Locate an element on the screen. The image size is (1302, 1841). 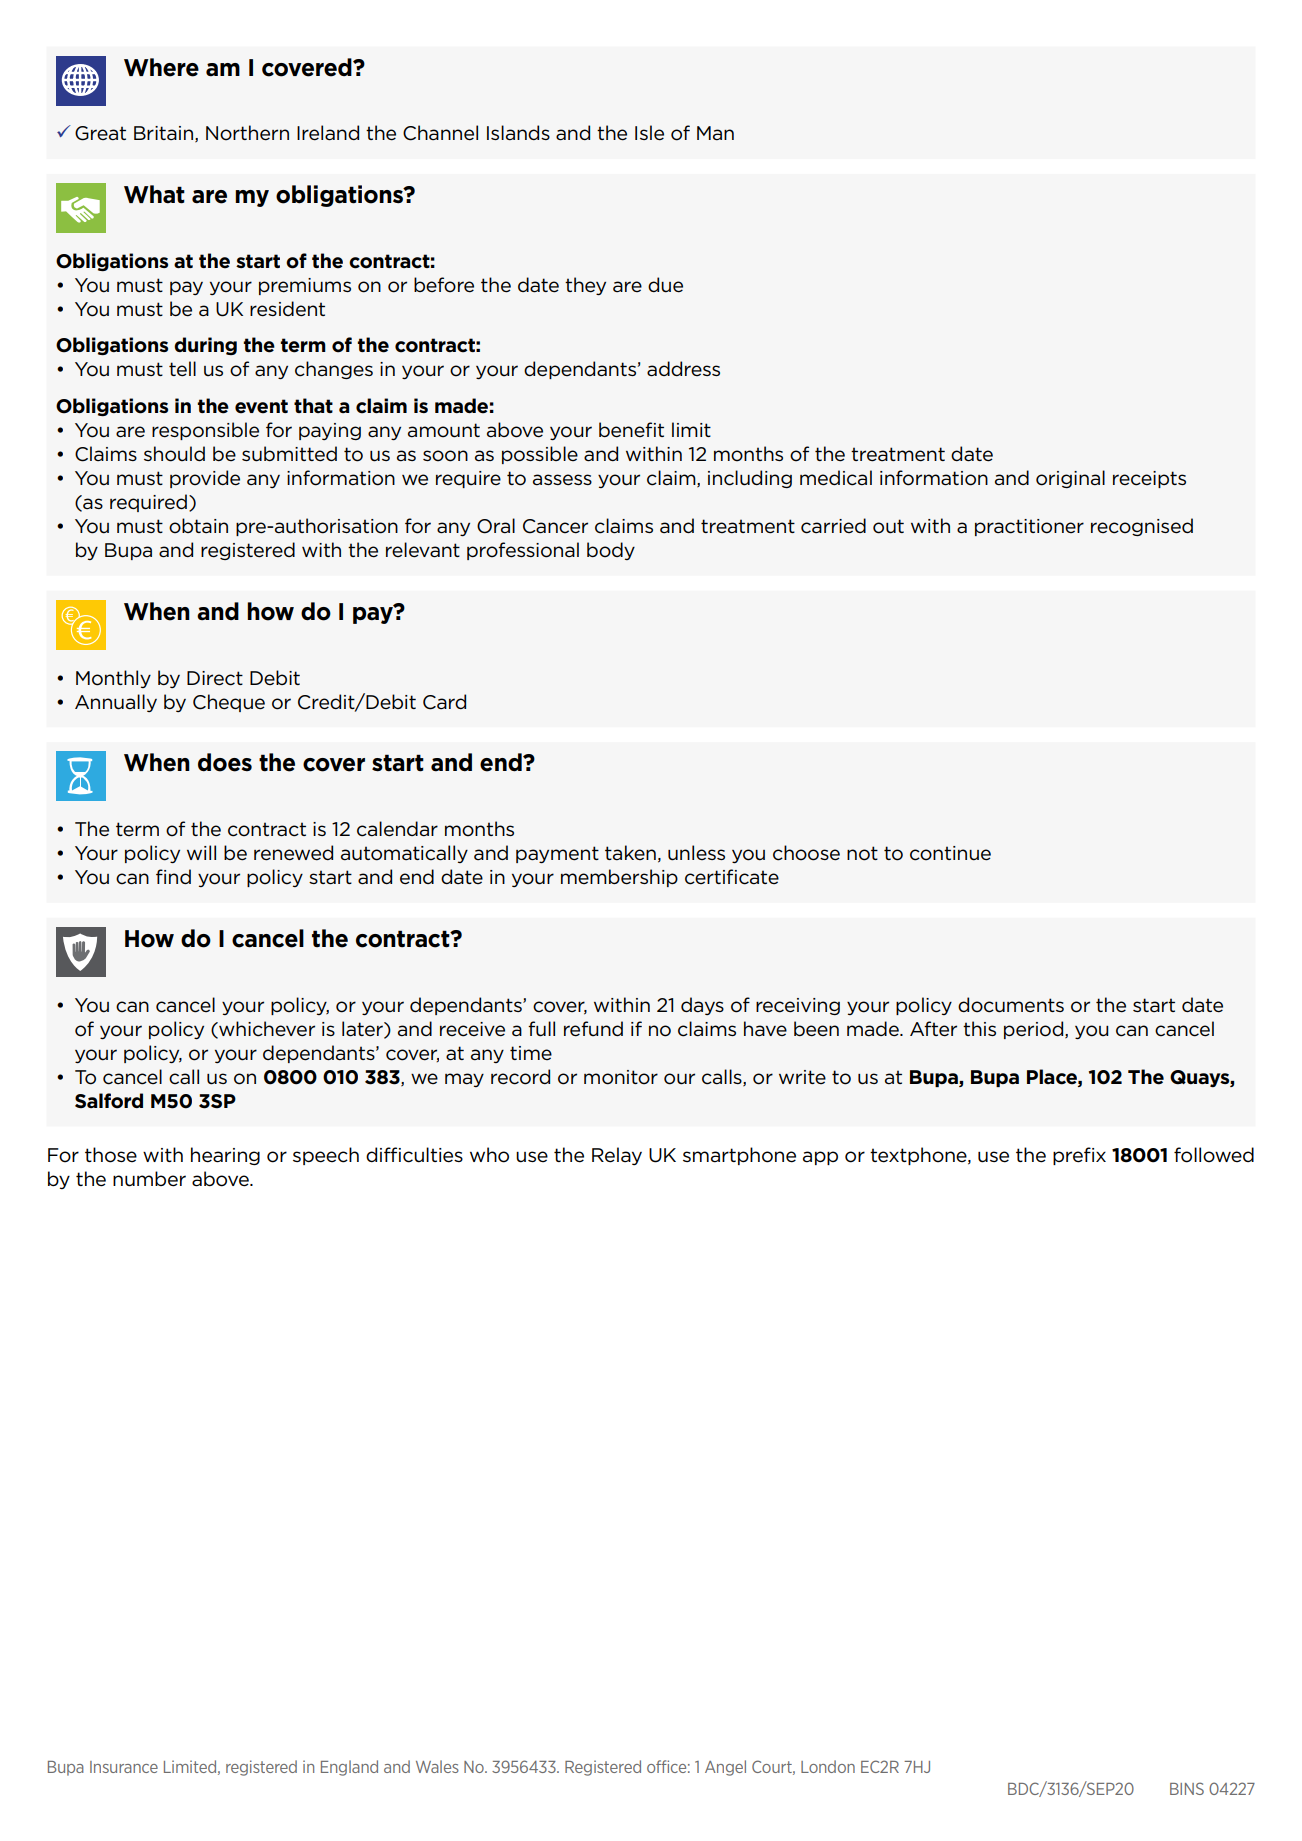
practitioner is located at coordinates (1029, 527).
